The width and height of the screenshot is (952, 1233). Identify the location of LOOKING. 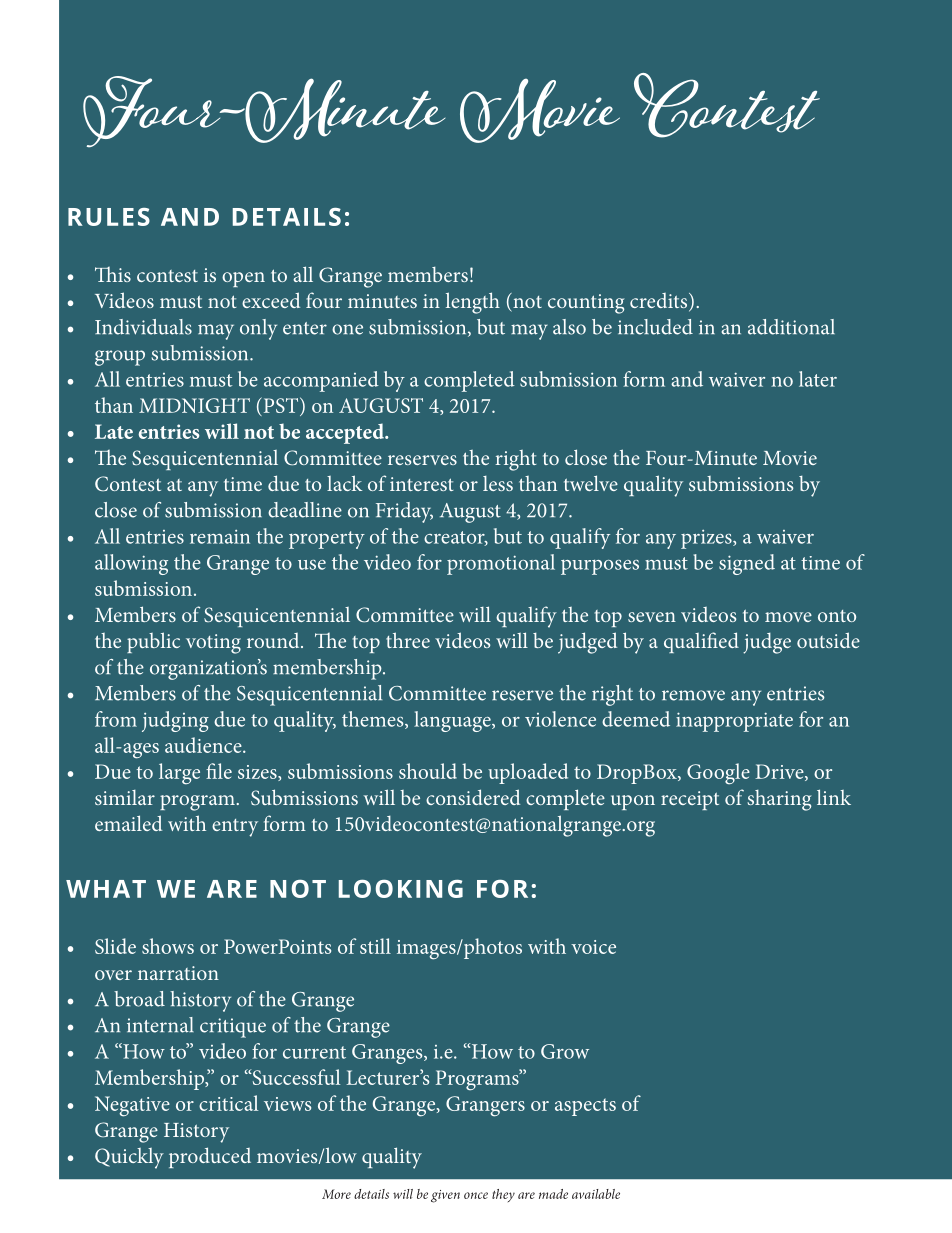
(401, 888).
